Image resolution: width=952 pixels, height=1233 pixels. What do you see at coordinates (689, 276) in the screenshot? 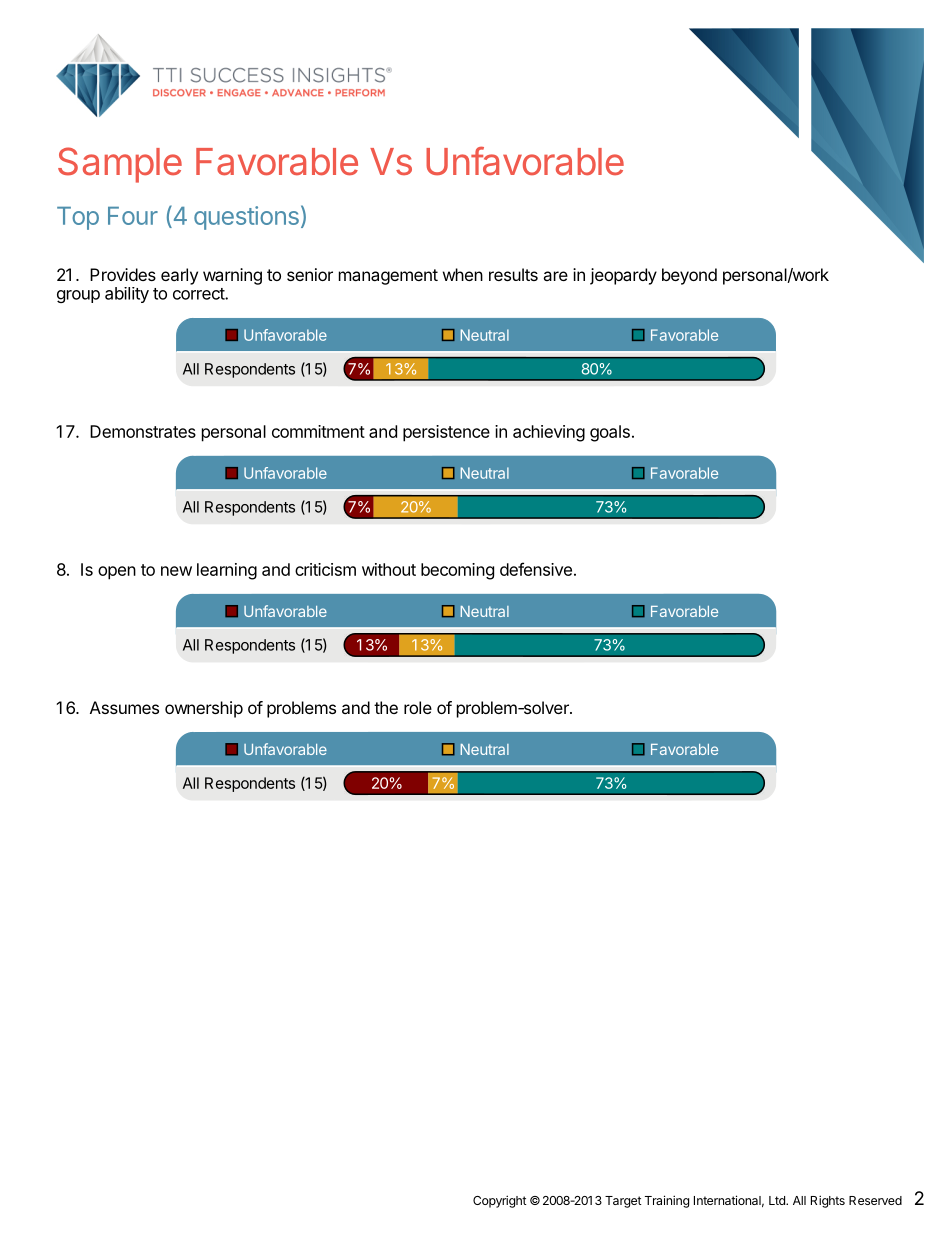
I see `beyond` at bounding box center [689, 276].
